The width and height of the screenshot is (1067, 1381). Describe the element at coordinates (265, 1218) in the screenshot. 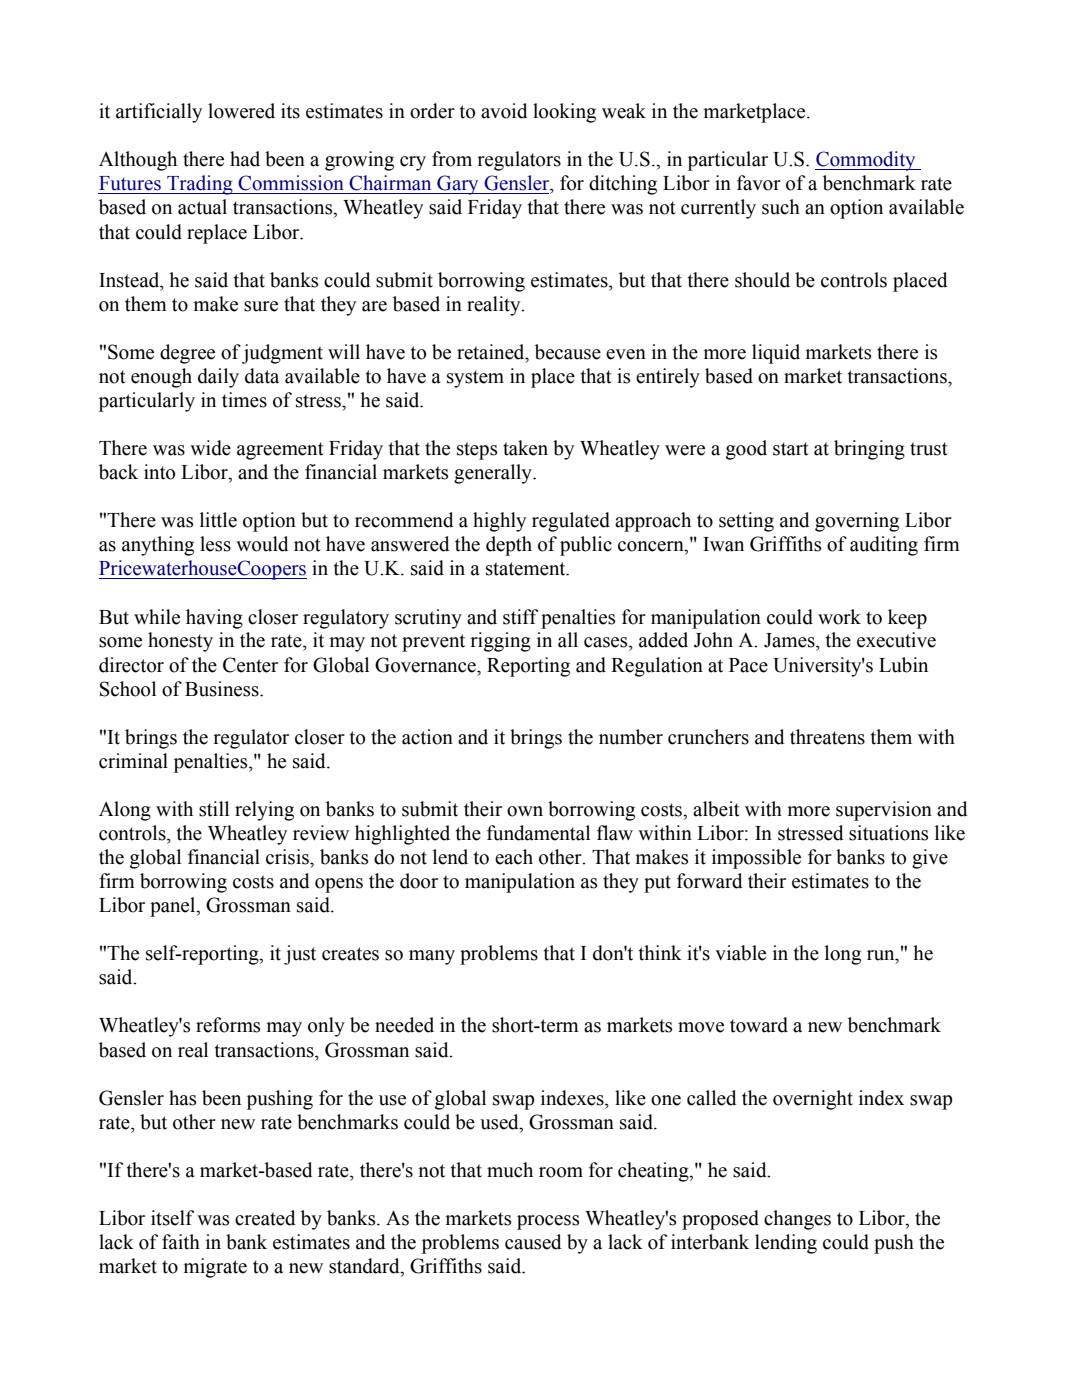

I see `created` at that location.
